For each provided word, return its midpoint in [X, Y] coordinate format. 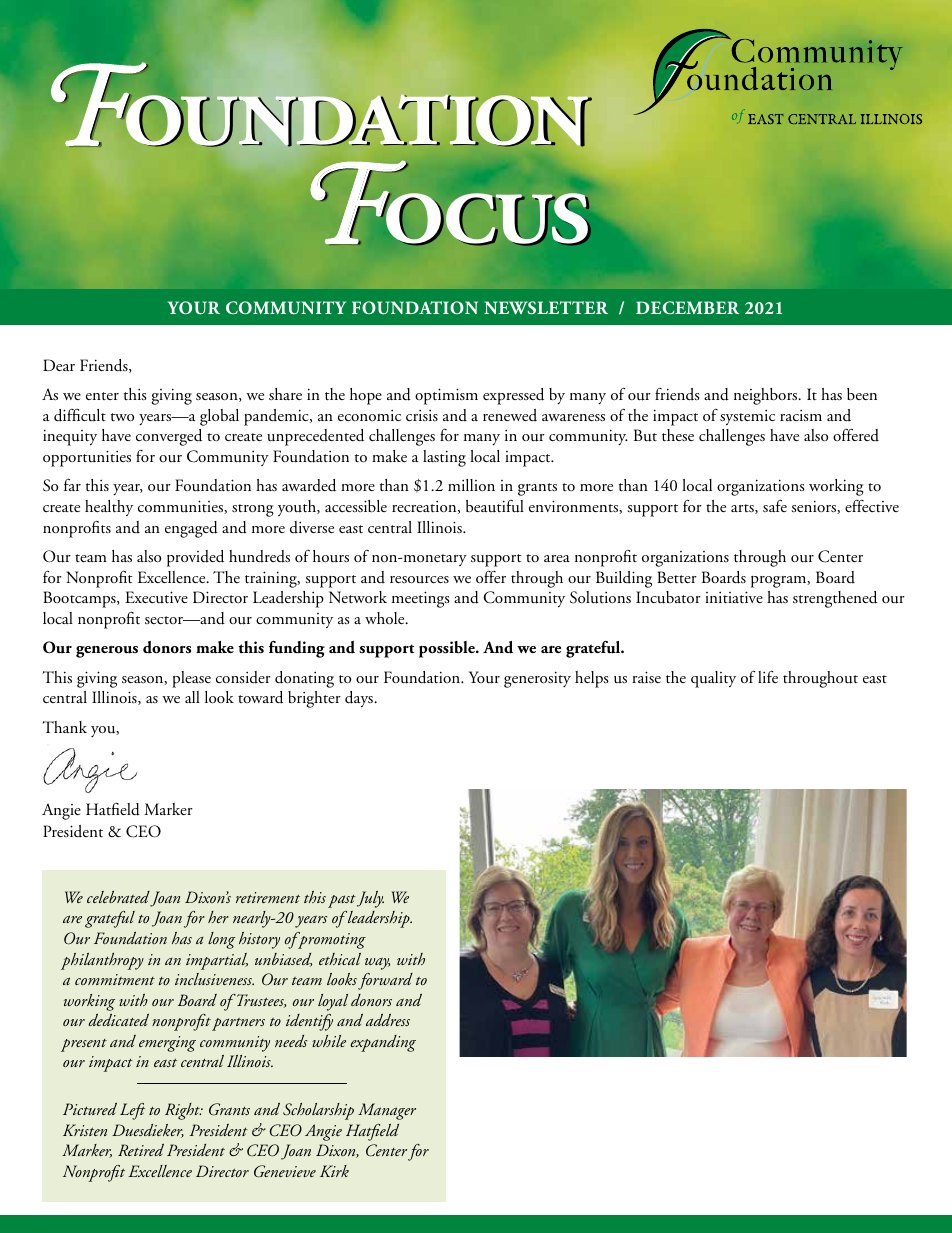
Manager [387, 1111]
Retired [141, 1150]
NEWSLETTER [546, 308]
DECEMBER [687, 307]
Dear [59, 365]
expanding [383, 1043]
